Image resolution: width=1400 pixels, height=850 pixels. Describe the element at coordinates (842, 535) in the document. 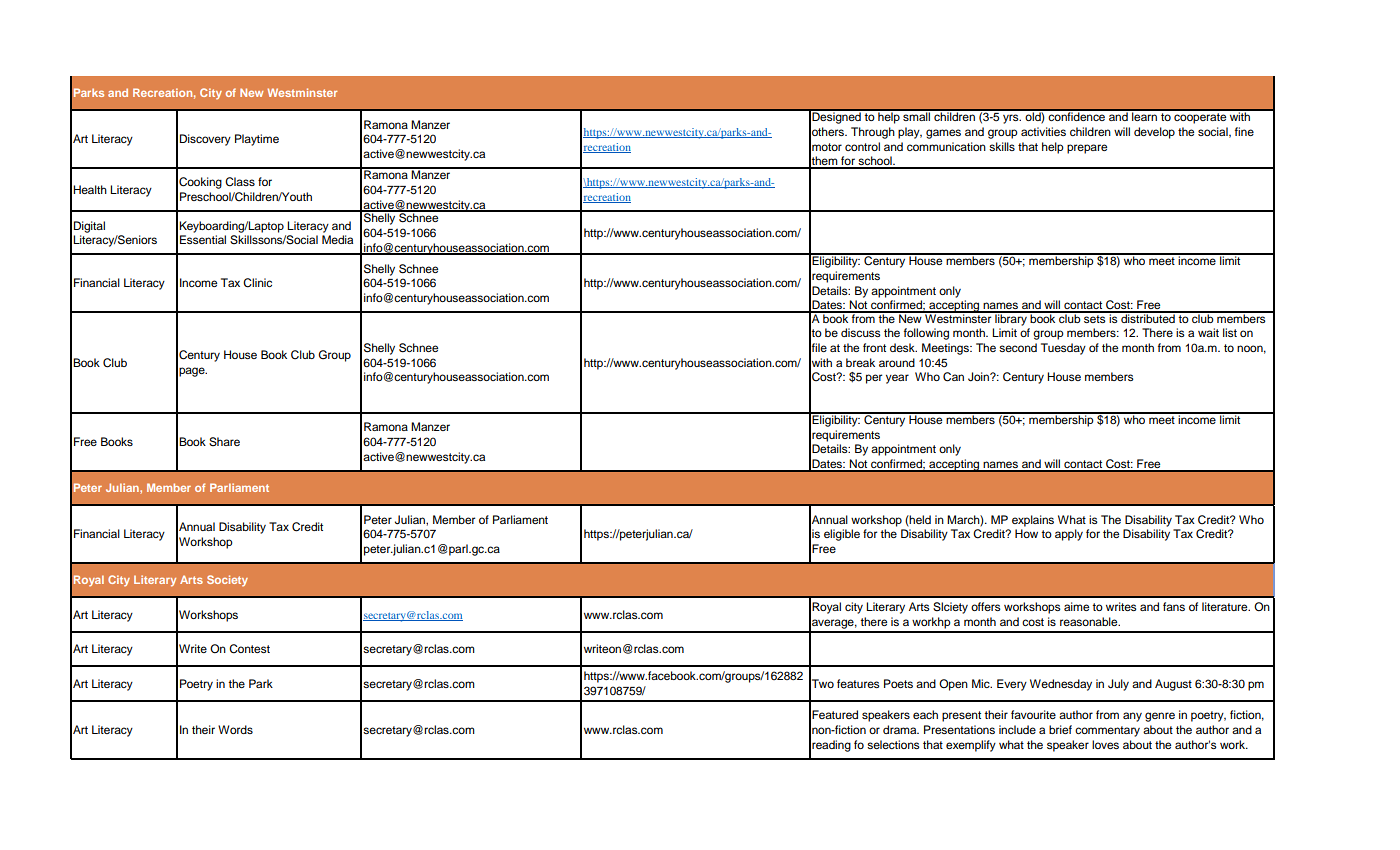

I see `eligible` at that location.
